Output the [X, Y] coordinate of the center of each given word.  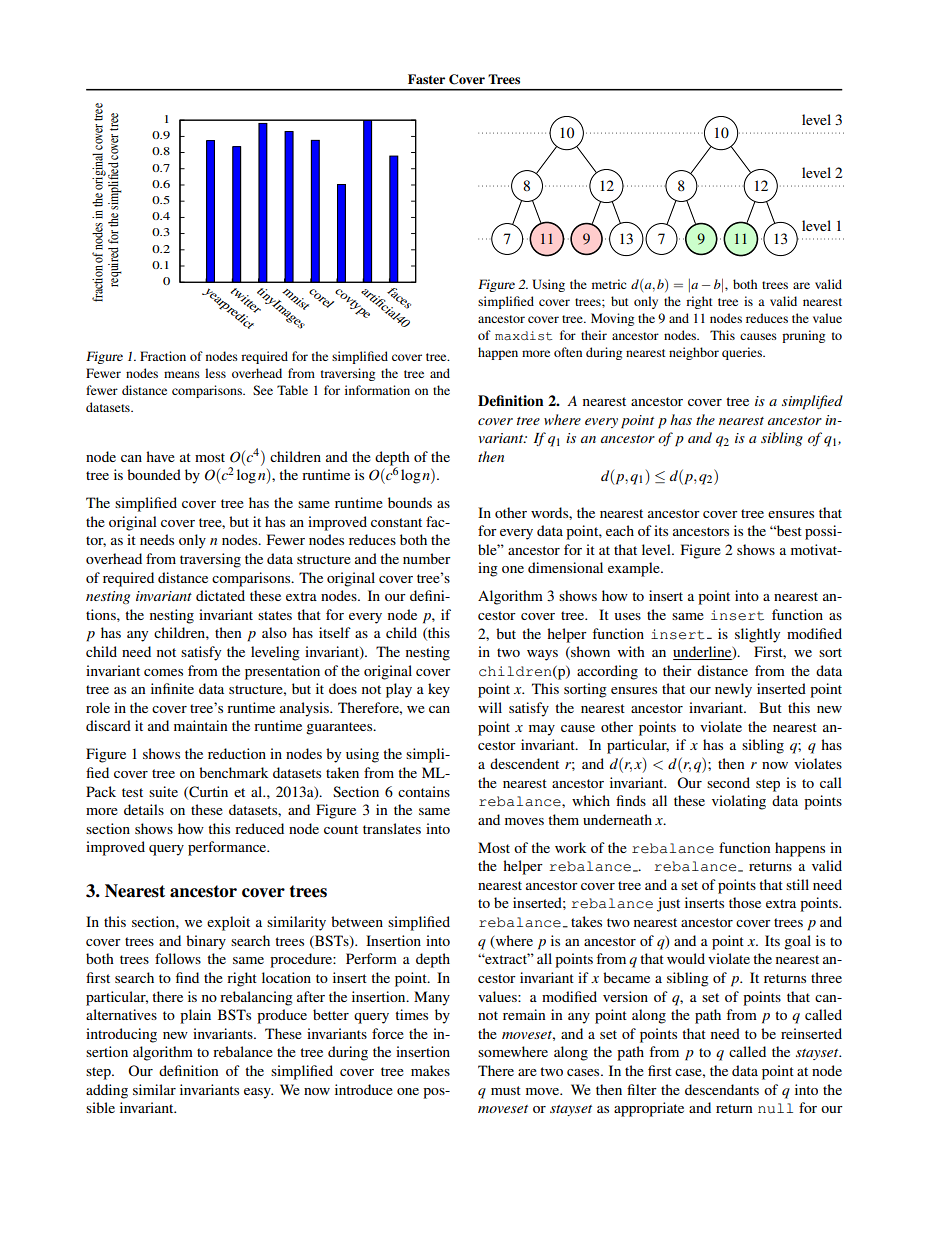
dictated [220, 595]
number [427, 558]
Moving [612, 319]
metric [609, 284]
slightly [757, 635]
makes [430, 1070]
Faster [426, 79]
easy [258, 1093]
